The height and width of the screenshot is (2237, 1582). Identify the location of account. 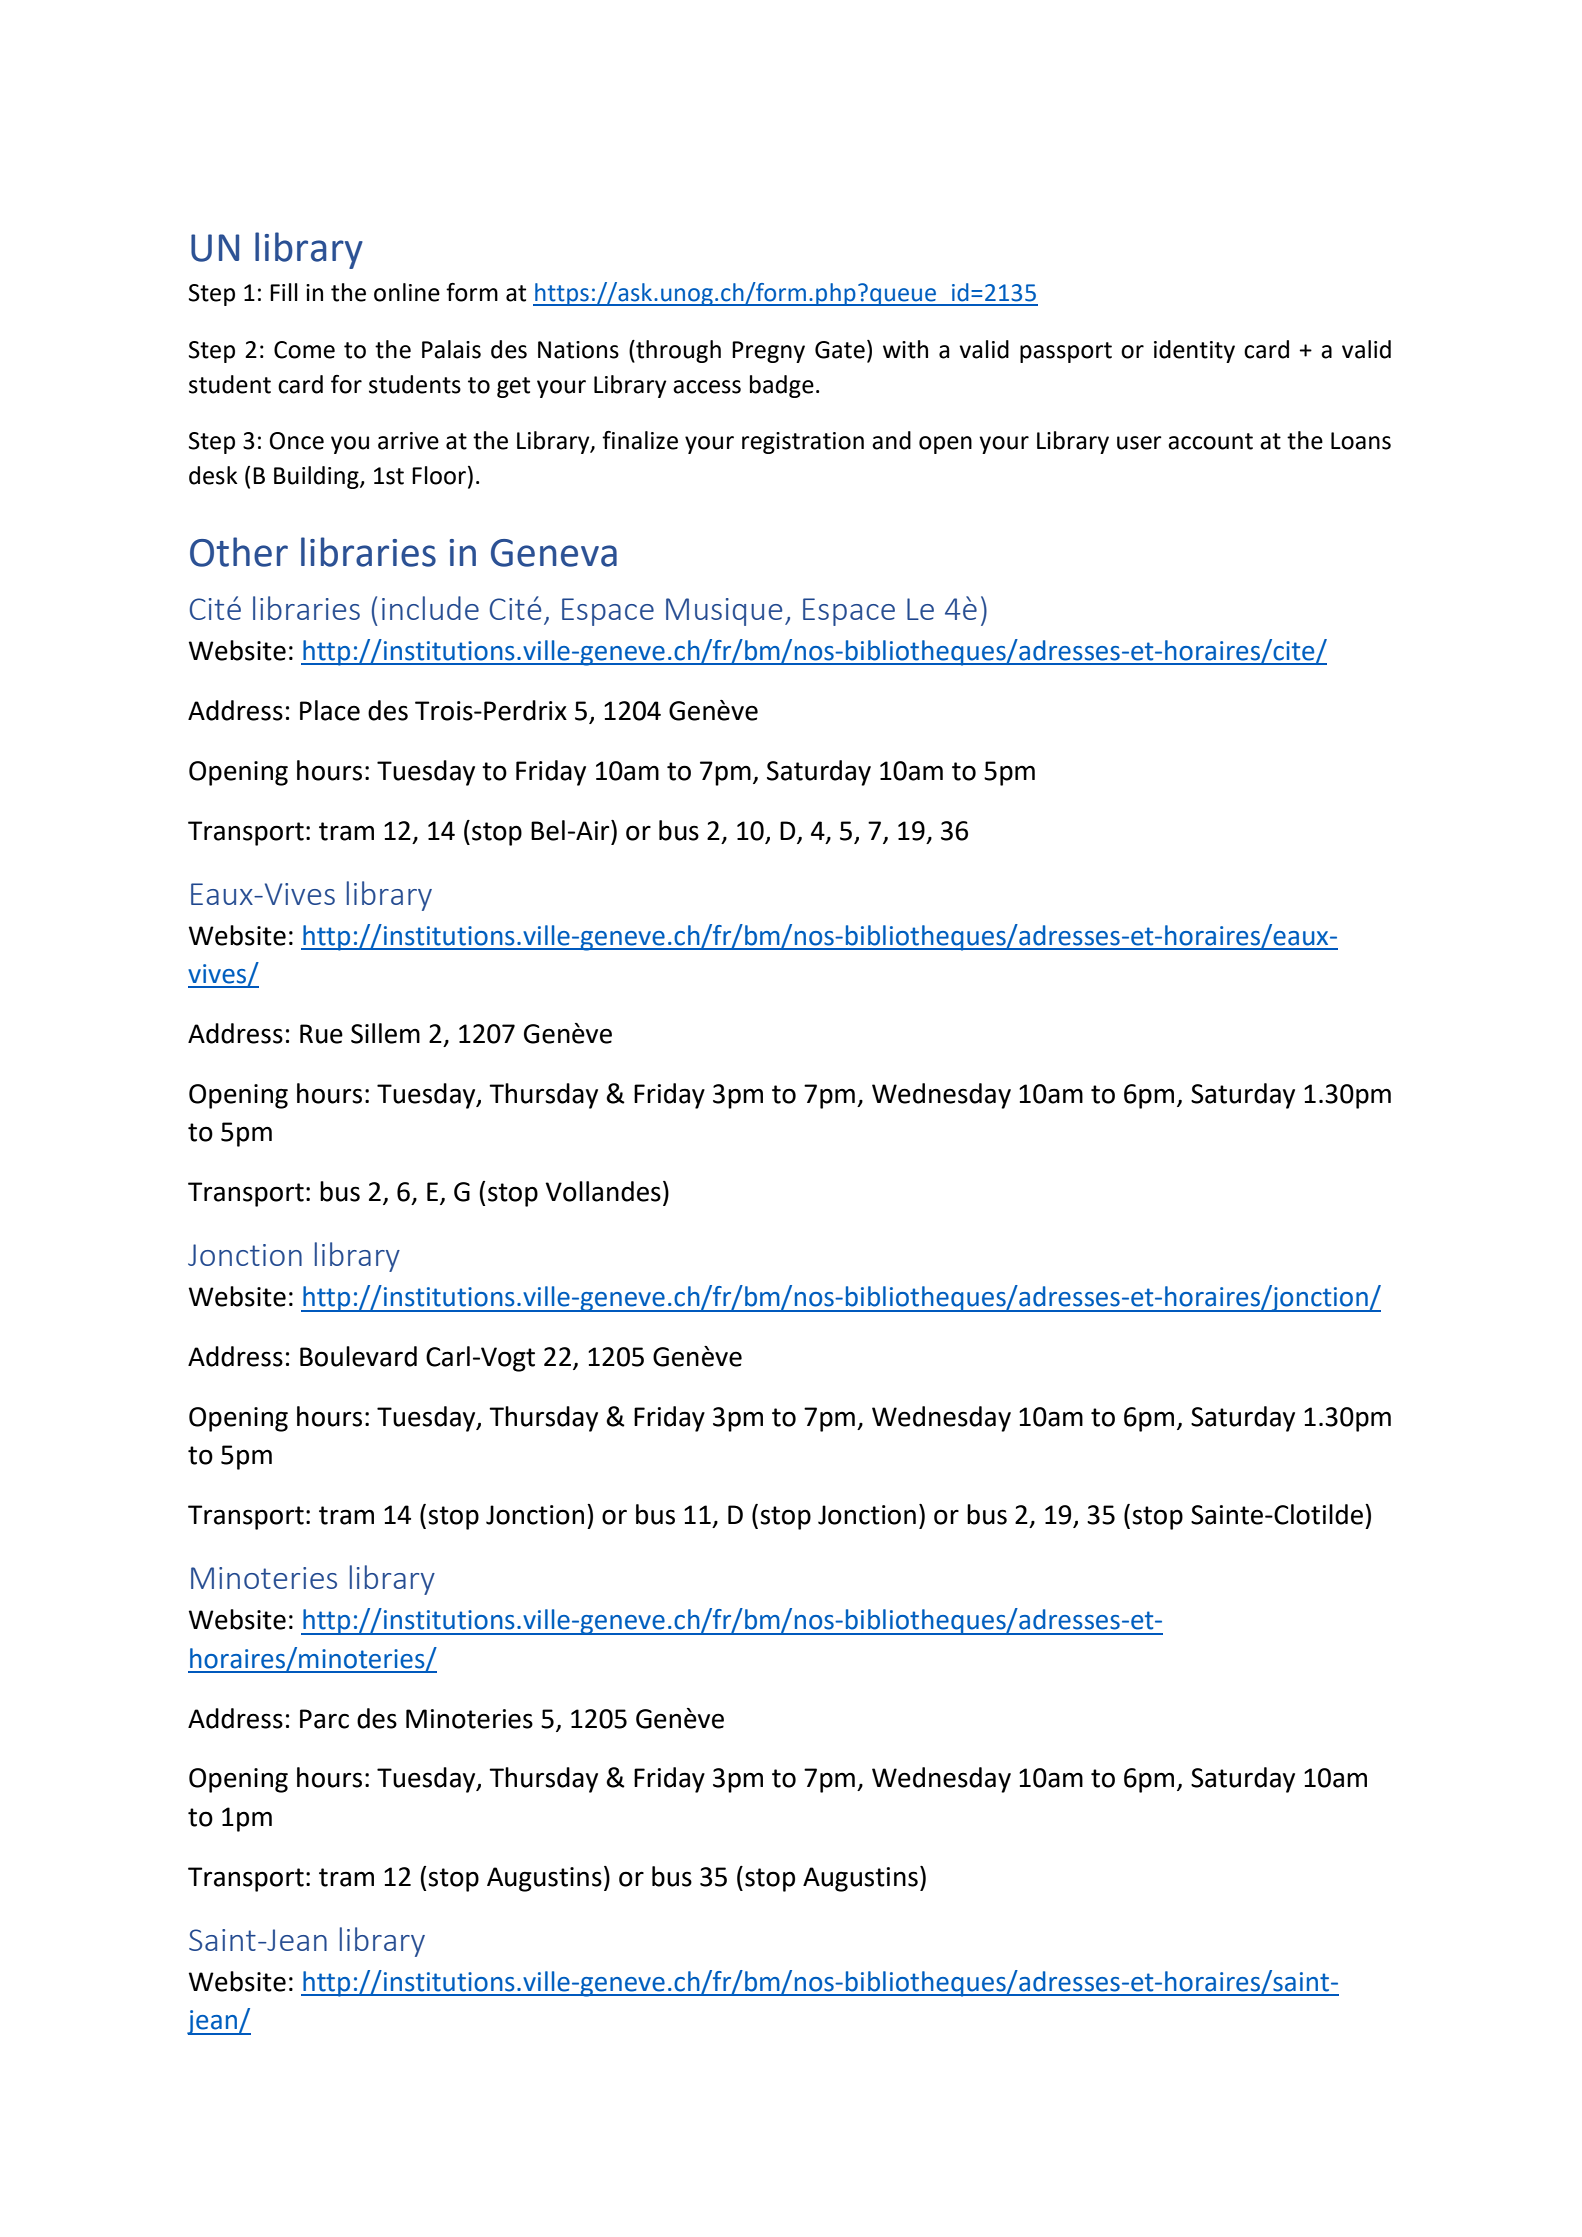
(1210, 441).
